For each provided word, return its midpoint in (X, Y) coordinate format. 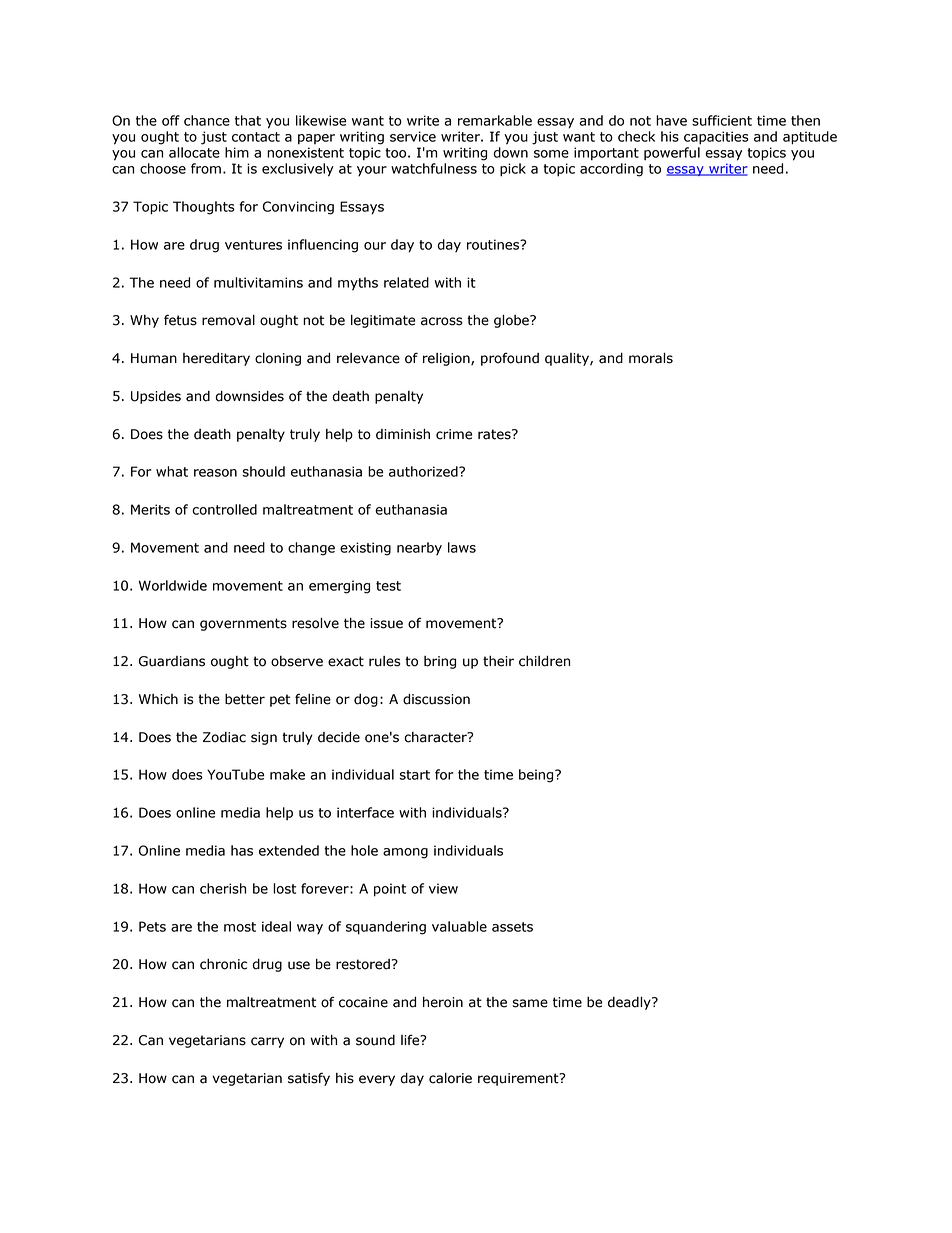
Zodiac (224, 737)
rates (495, 434)
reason (215, 473)
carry (267, 1042)
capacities (716, 138)
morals (651, 358)
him (237, 152)
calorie (450, 1078)
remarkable (495, 120)
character (436, 737)
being (537, 776)
